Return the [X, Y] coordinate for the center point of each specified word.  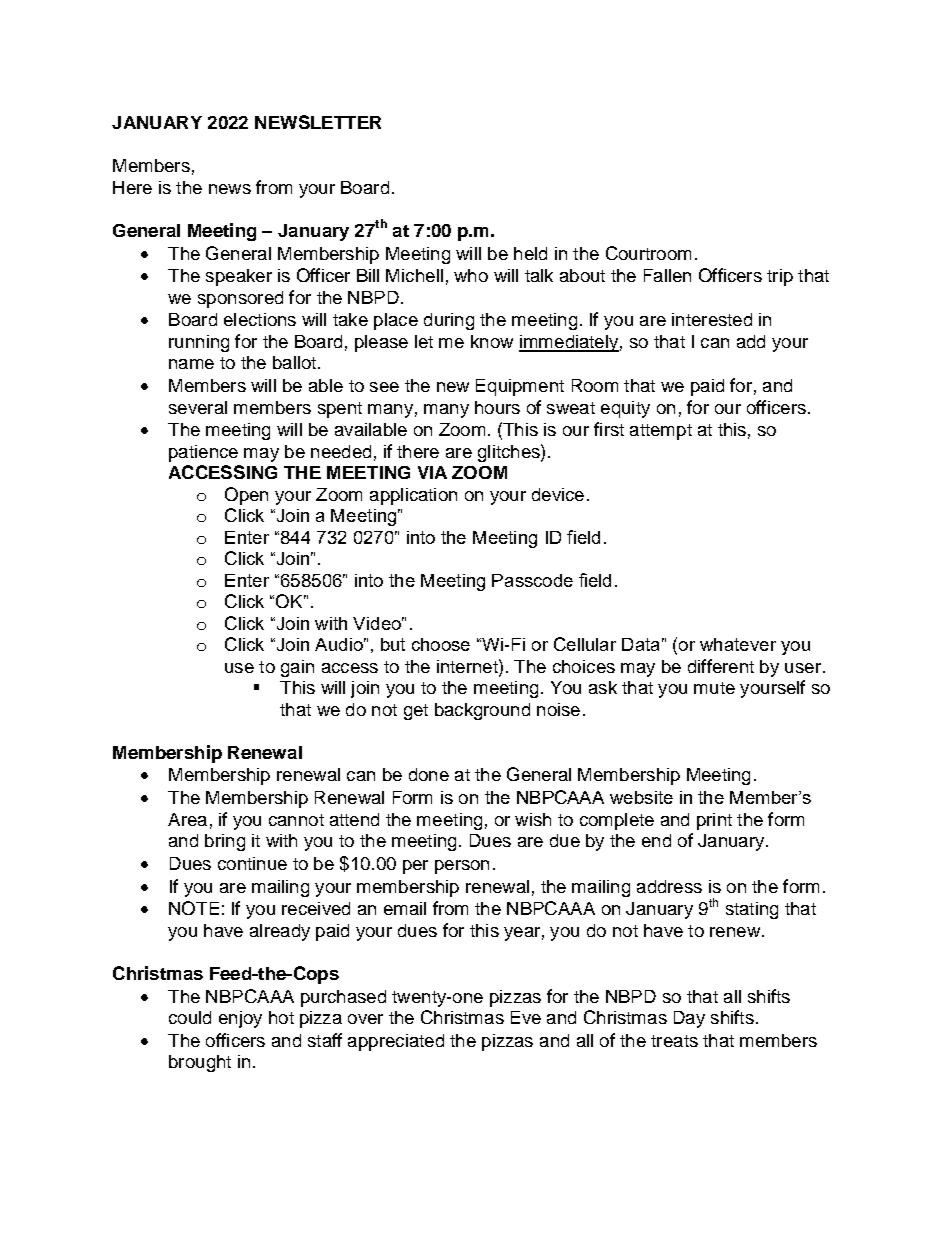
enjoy [240, 1019]
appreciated [396, 1042]
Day [689, 1019]
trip [780, 277]
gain [297, 668]
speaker [239, 277]
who [471, 275]
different [721, 666]
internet [468, 666]
